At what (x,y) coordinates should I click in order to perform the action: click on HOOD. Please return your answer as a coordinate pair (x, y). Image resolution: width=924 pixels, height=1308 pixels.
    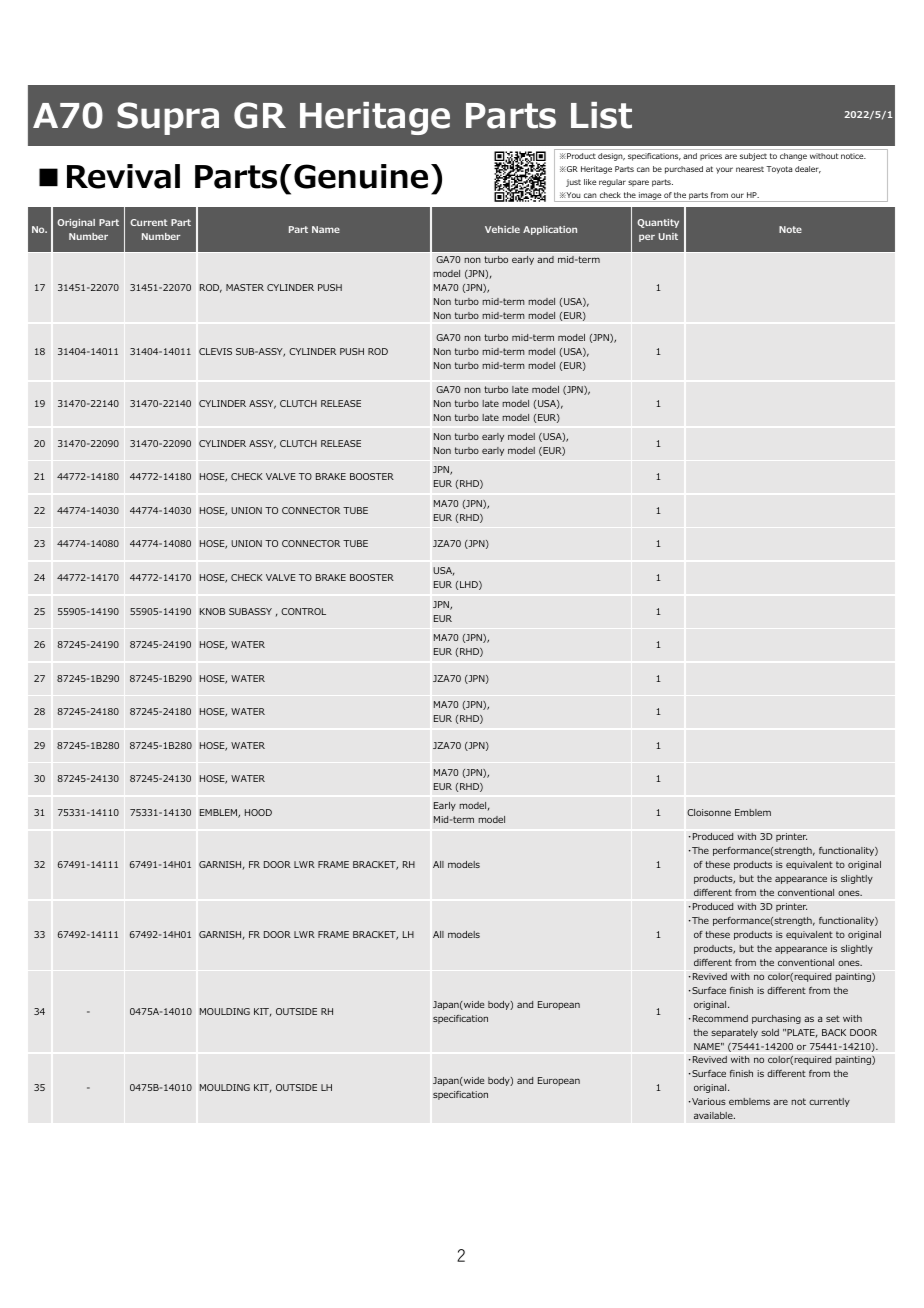
    Looking at the image, I should click on (258, 812).
